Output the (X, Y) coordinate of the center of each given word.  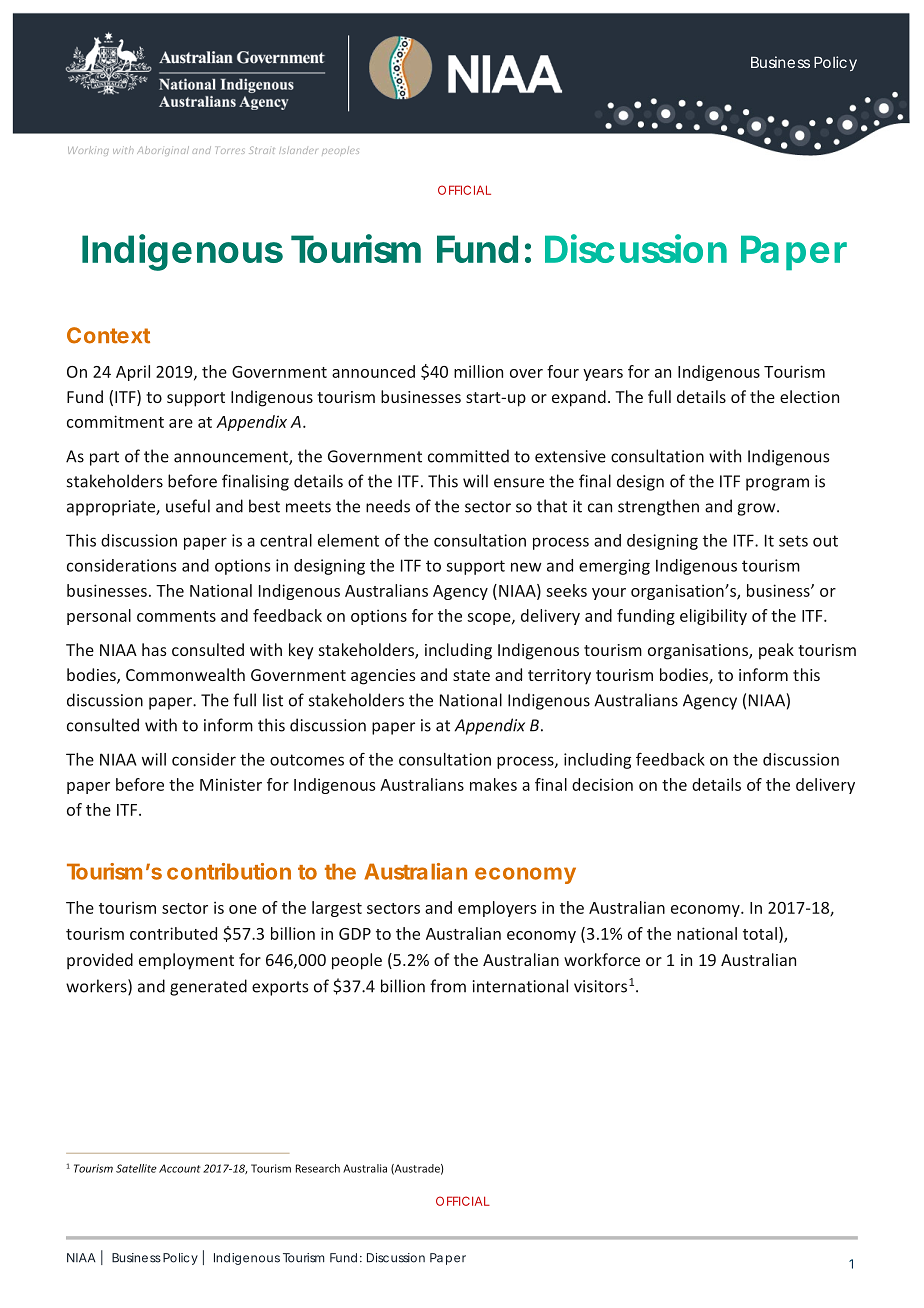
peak (776, 651)
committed (468, 456)
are (181, 423)
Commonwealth (185, 674)
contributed (173, 933)
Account (180, 1168)
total (760, 933)
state (471, 675)
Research (318, 1168)
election (809, 396)
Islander (298, 150)
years (603, 375)
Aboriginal (163, 150)
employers (497, 909)
